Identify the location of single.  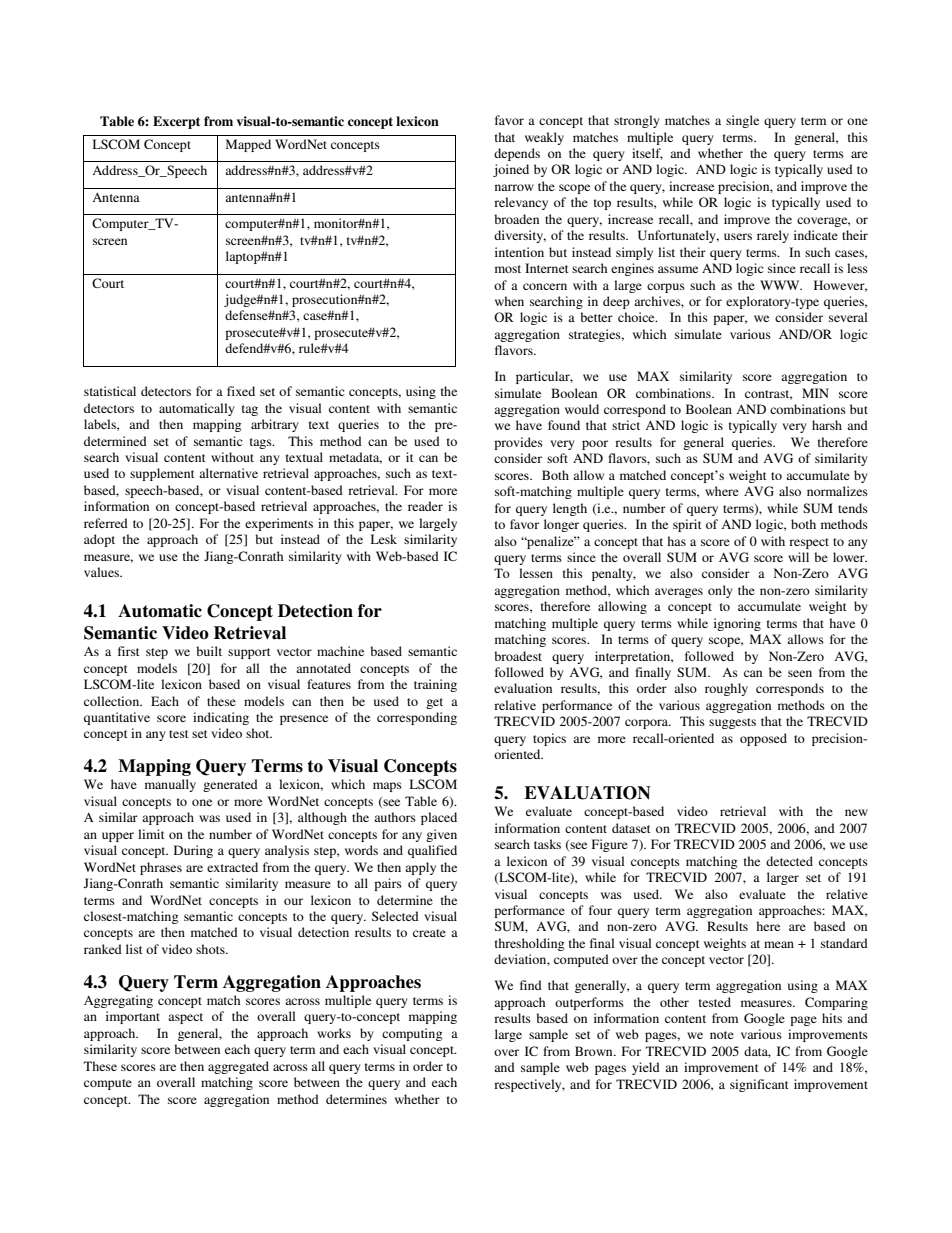
(742, 121).
